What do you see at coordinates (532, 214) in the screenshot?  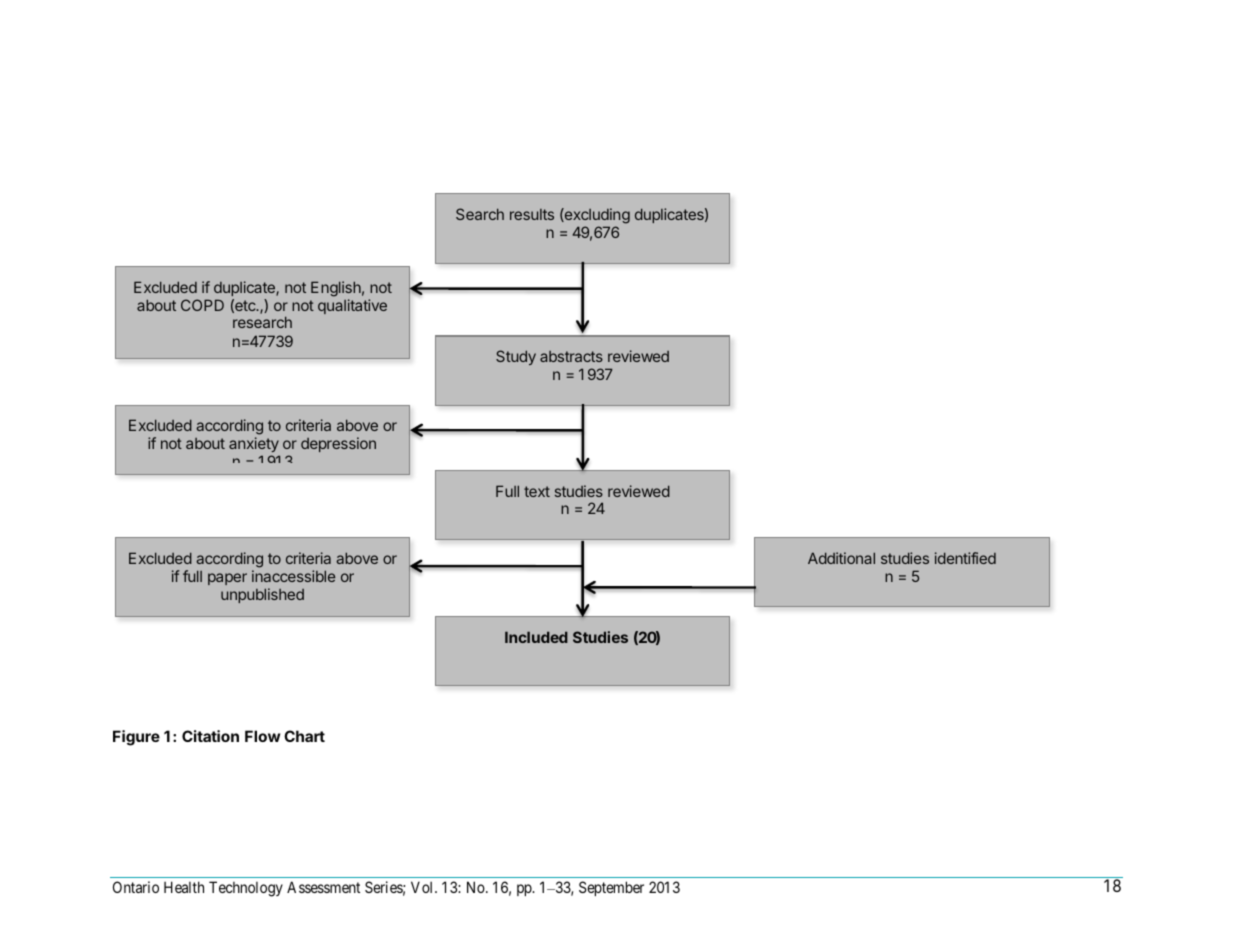 I see `results` at bounding box center [532, 214].
